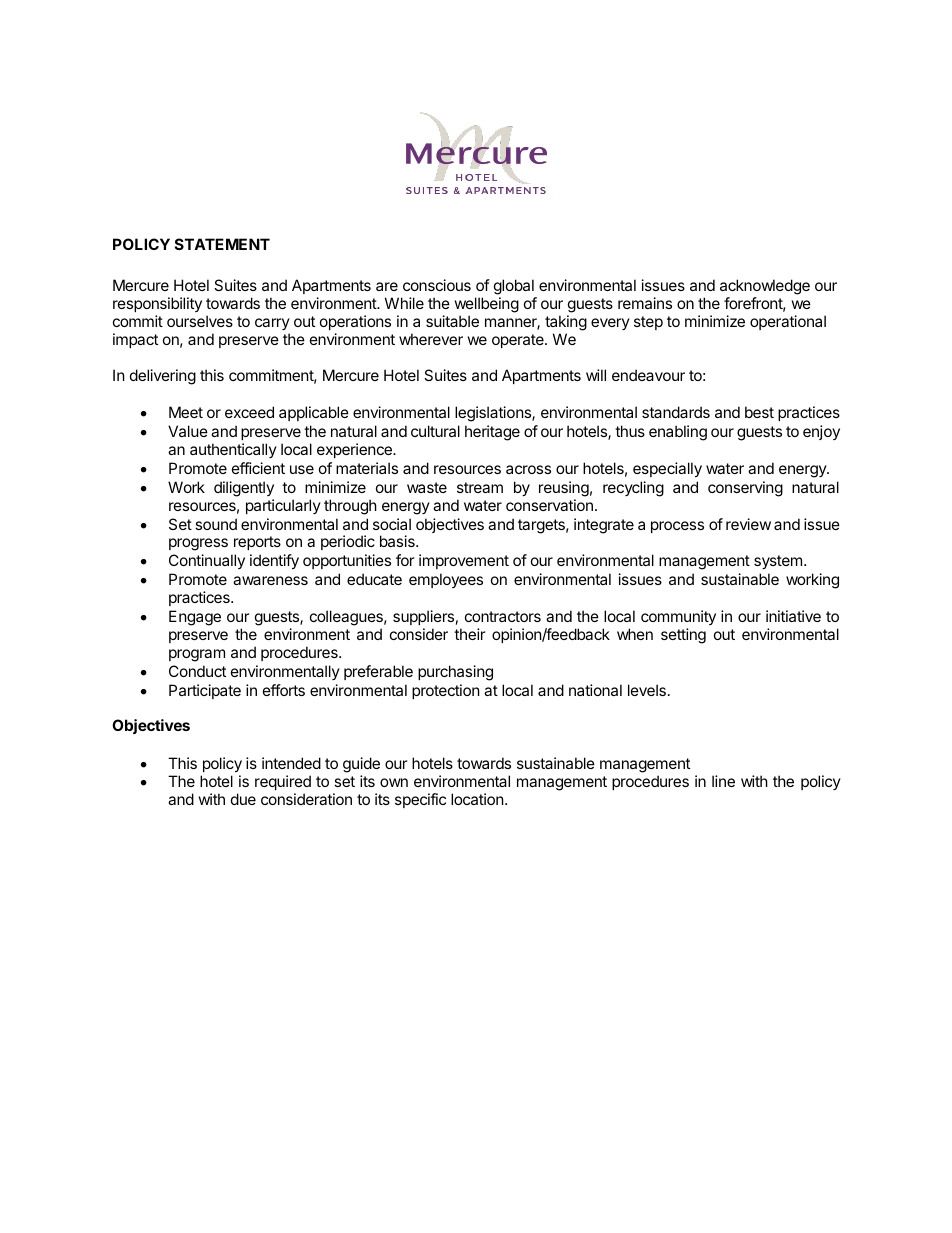  Describe the element at coordinates (216, 524) in the screenshot. I see `sound` at that location.
